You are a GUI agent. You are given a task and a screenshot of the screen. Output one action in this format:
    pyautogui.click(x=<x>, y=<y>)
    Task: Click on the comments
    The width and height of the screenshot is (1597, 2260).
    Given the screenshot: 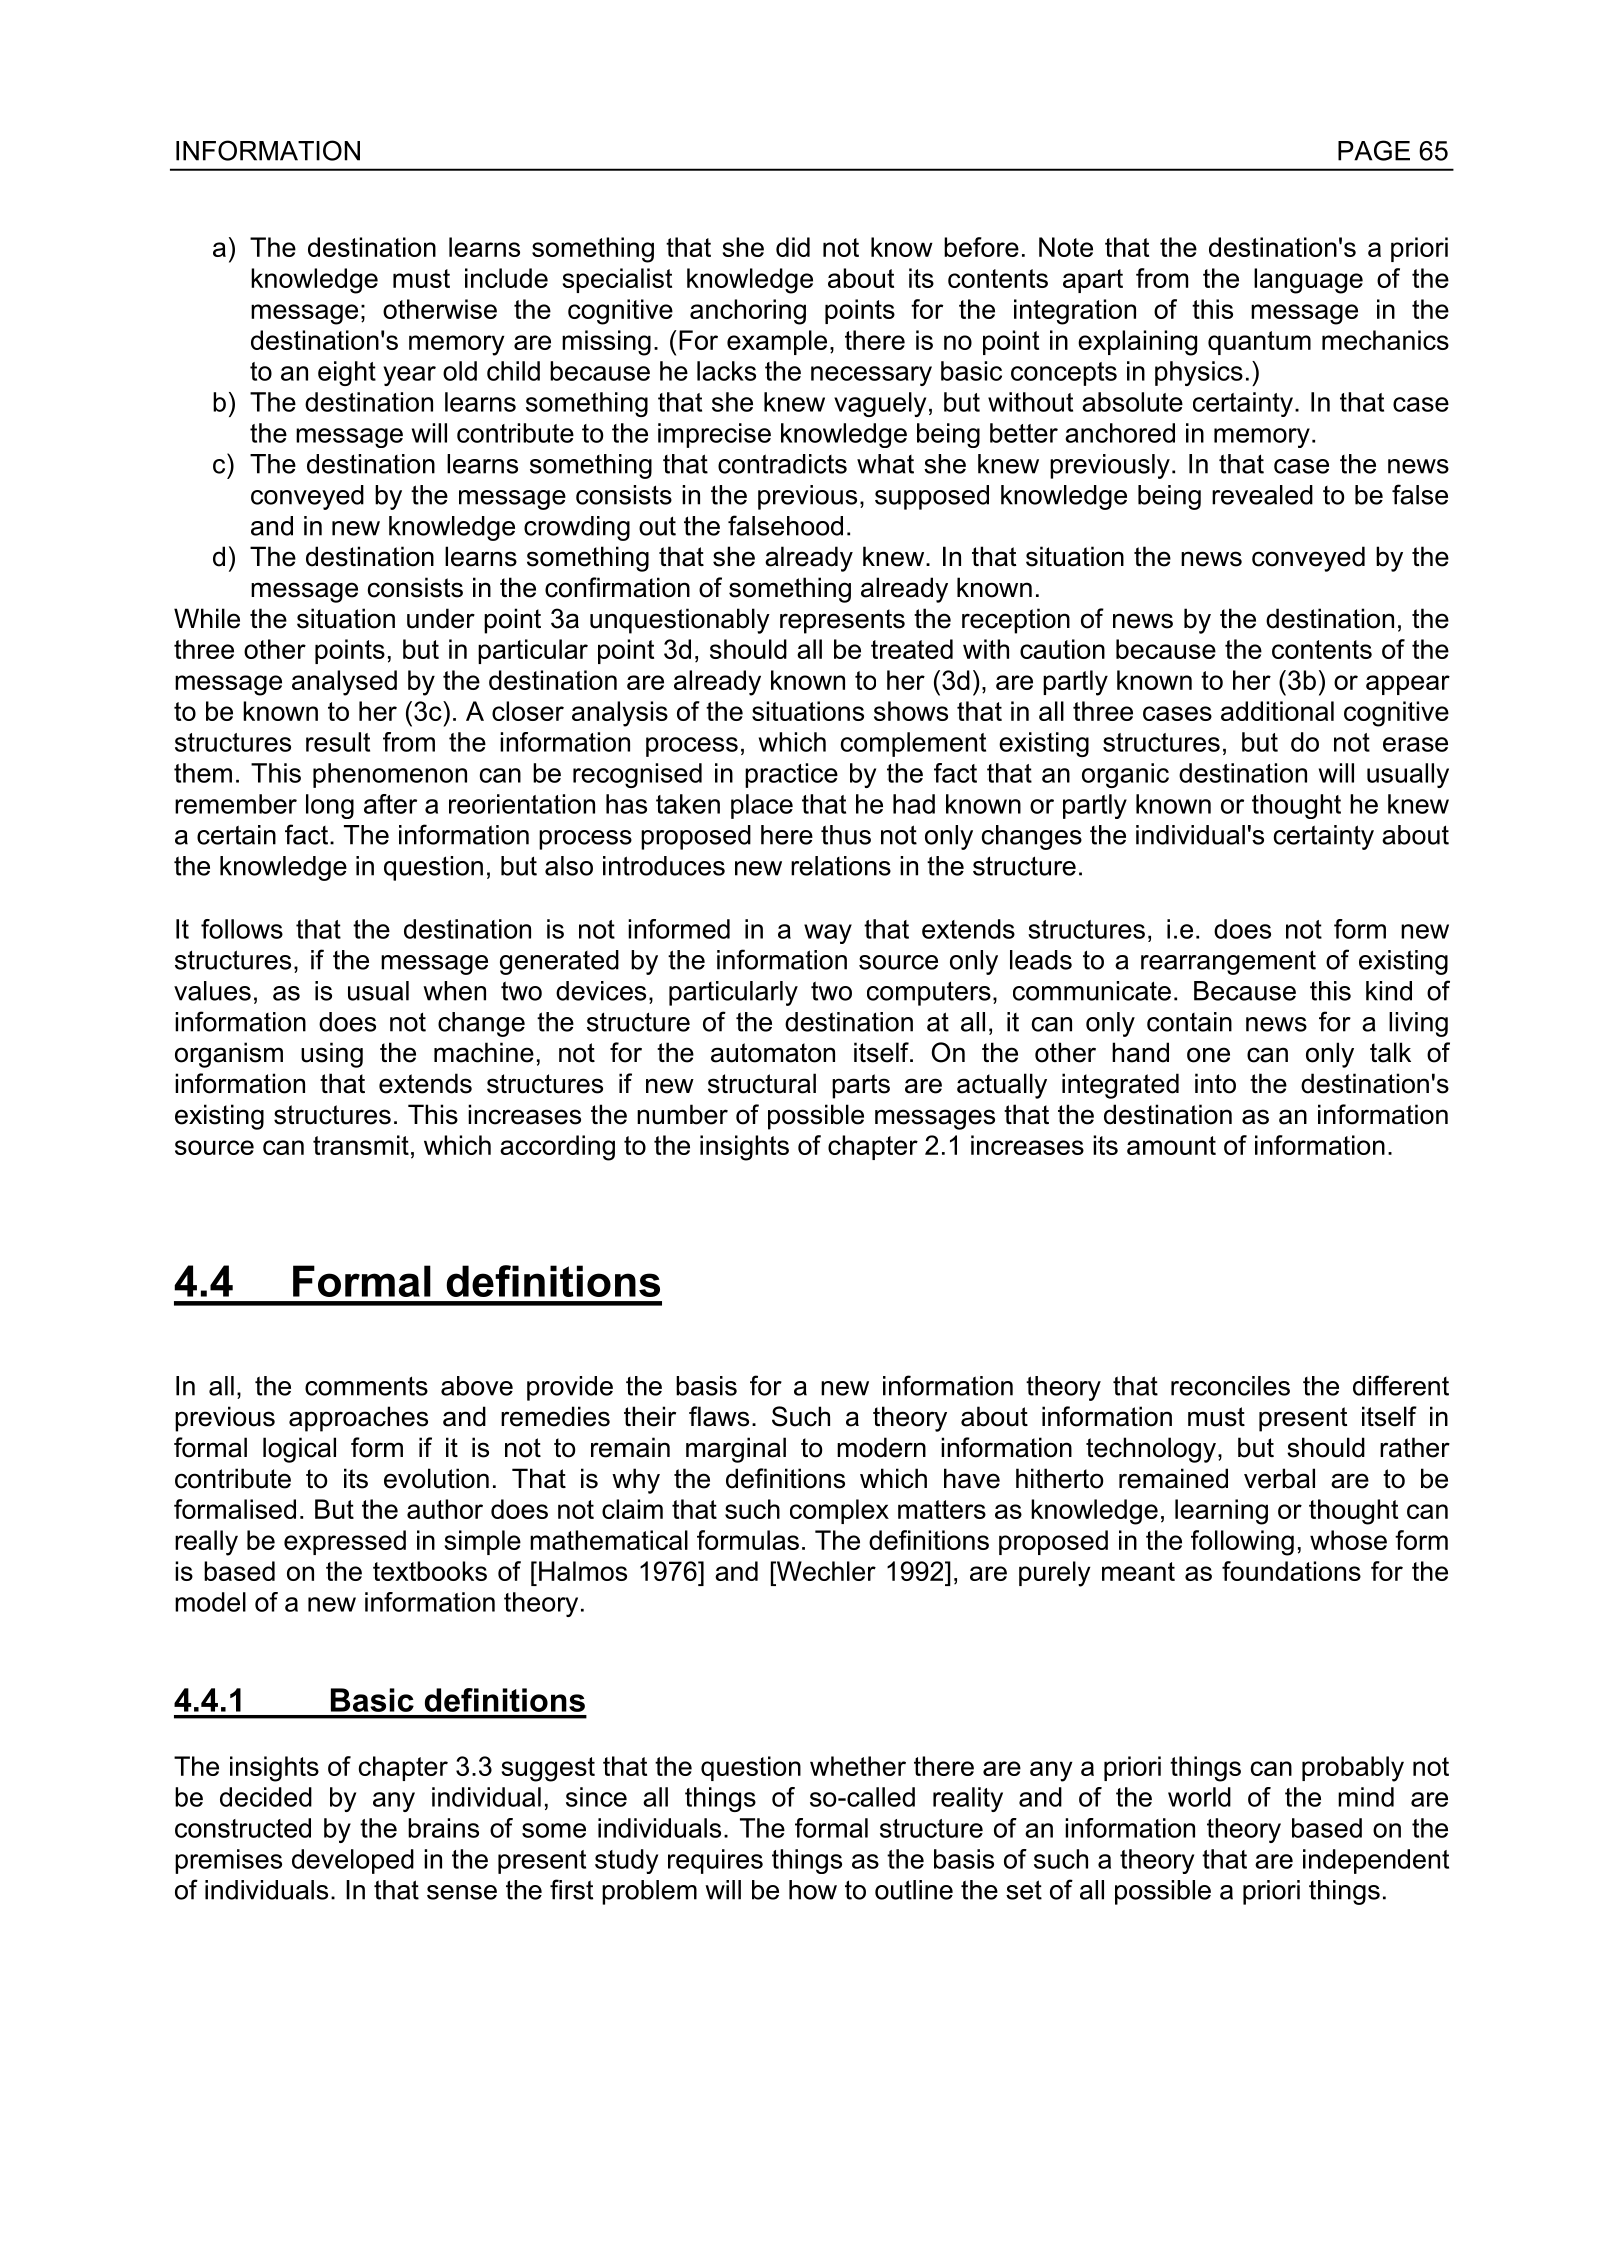 What is the action you would take?
    pyautogui.click(x=366, y=1386)
